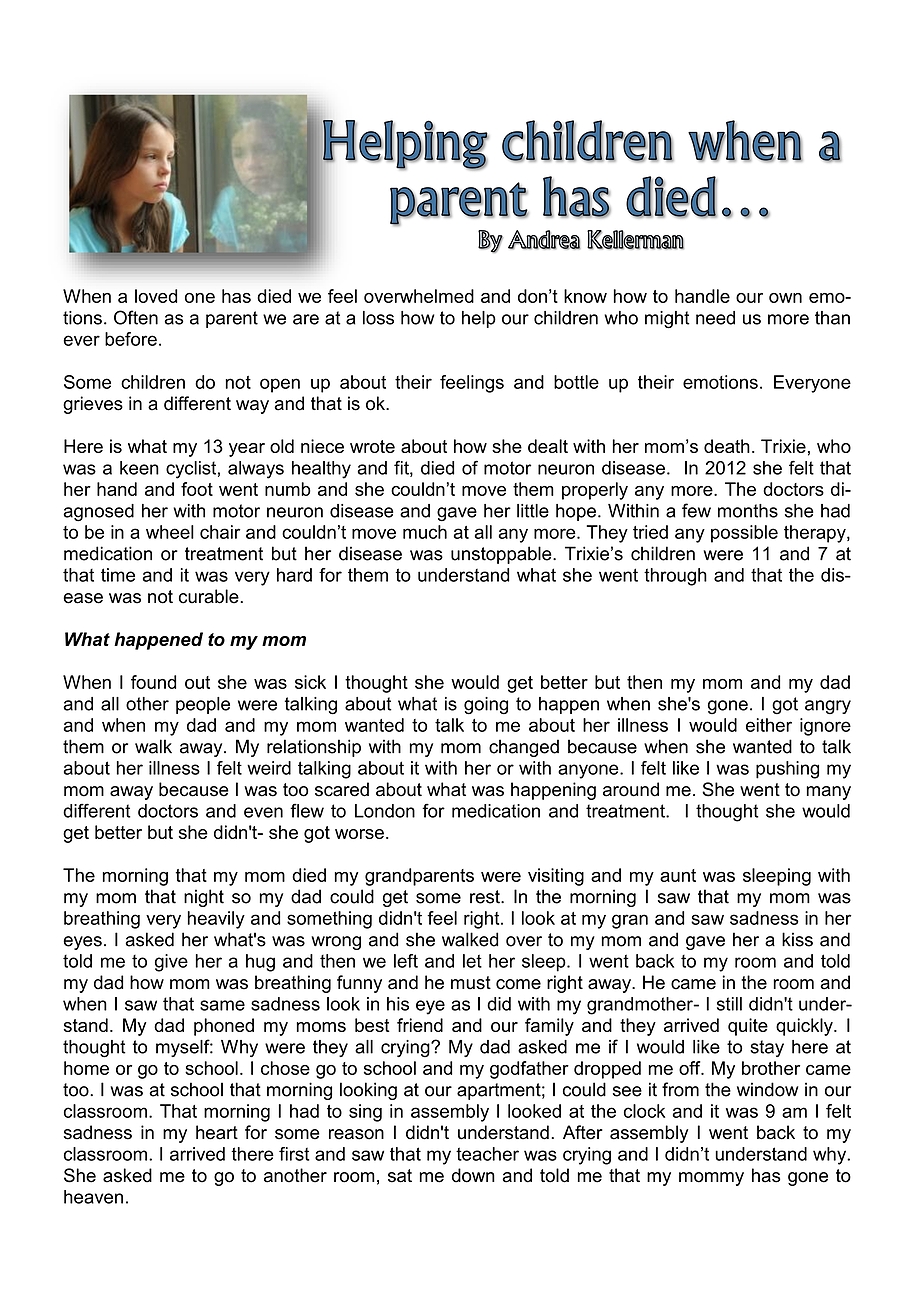  What do you see at coordinates (473, 1175) in the document?
I see `down` at bounding box center [473, 1175].
